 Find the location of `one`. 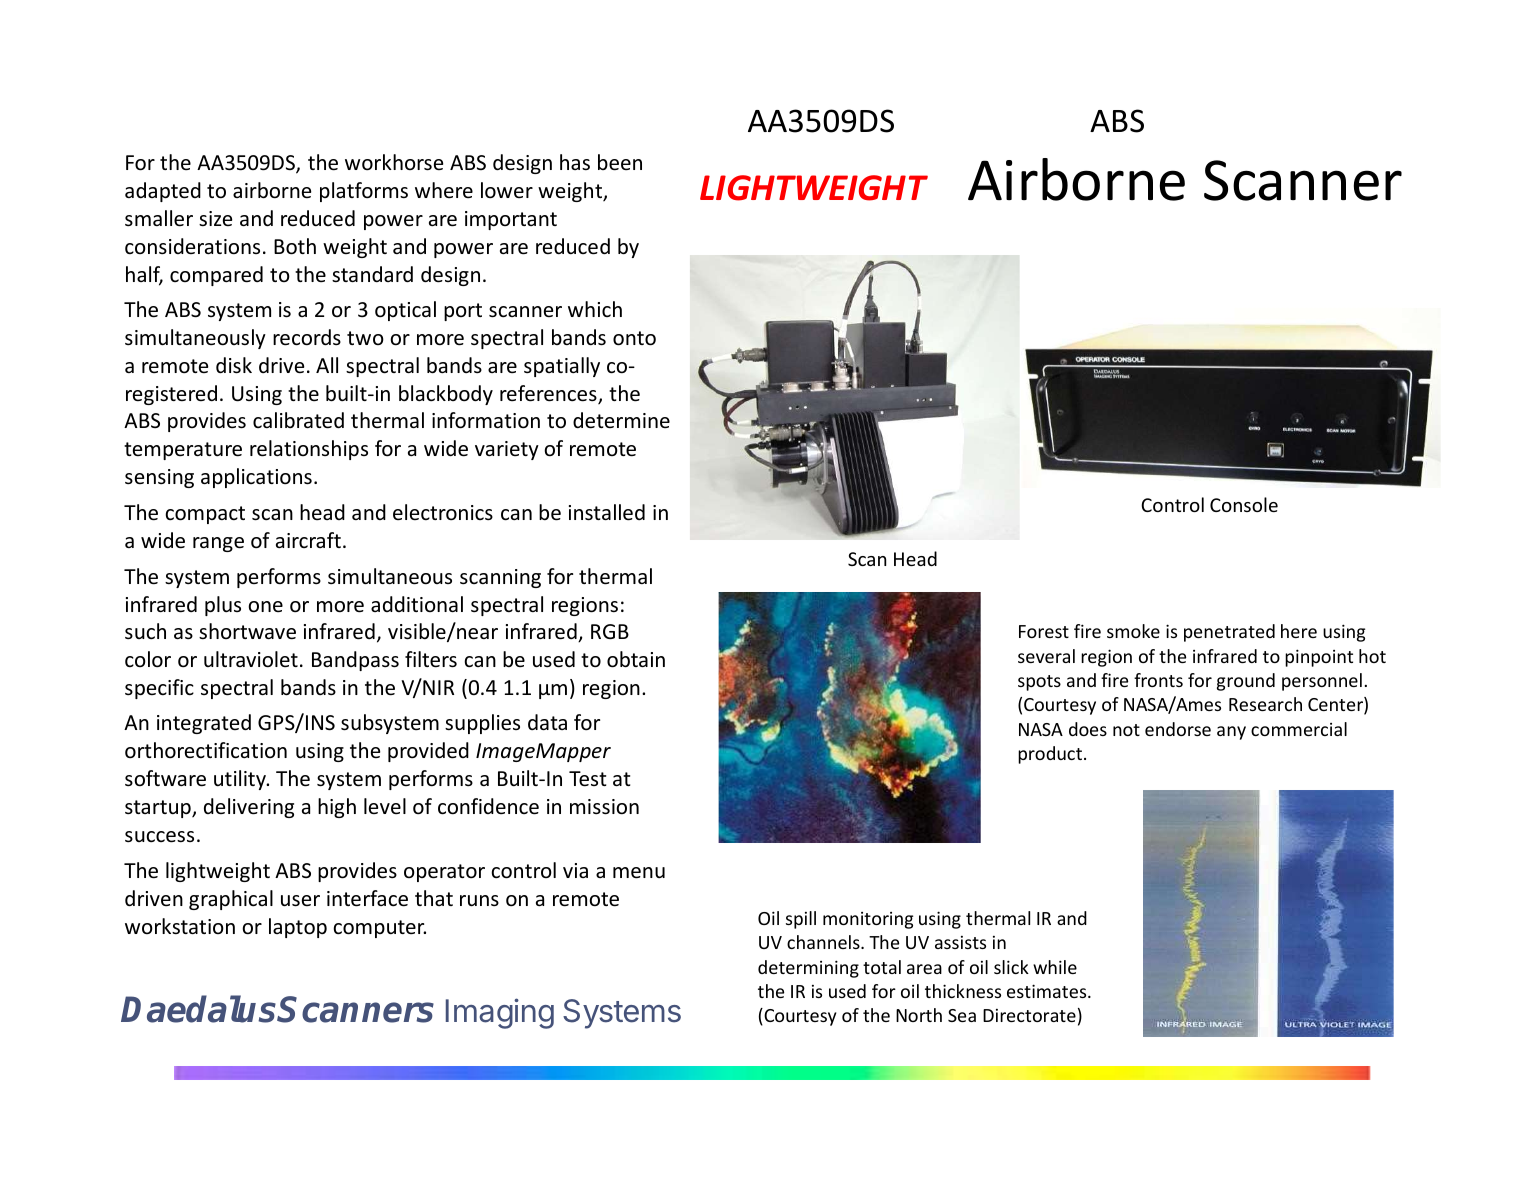

one is located at coordinates (265, 607).
